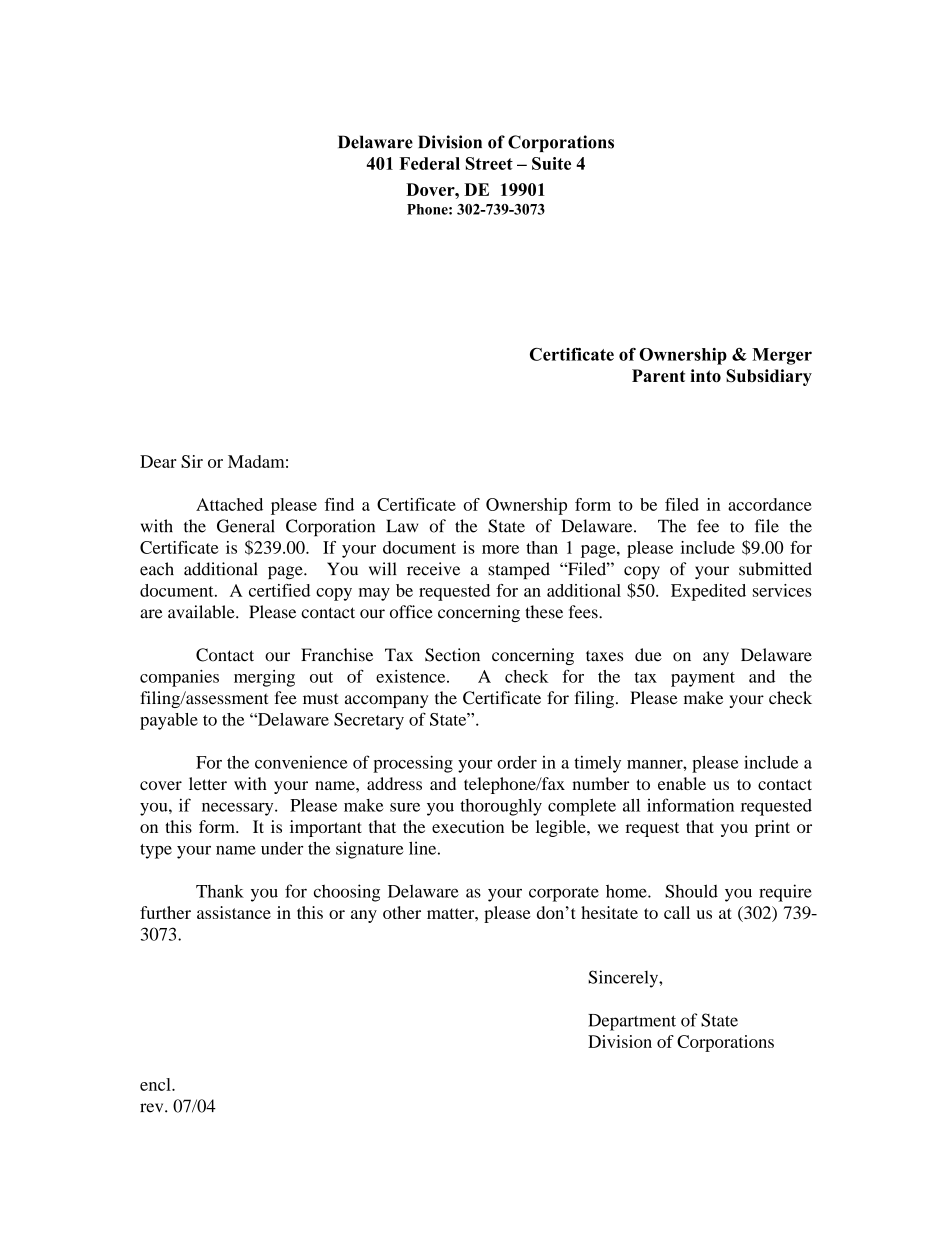  Describe the element at coordinates (153, 1108) in the document. I see `rev` at that location.
